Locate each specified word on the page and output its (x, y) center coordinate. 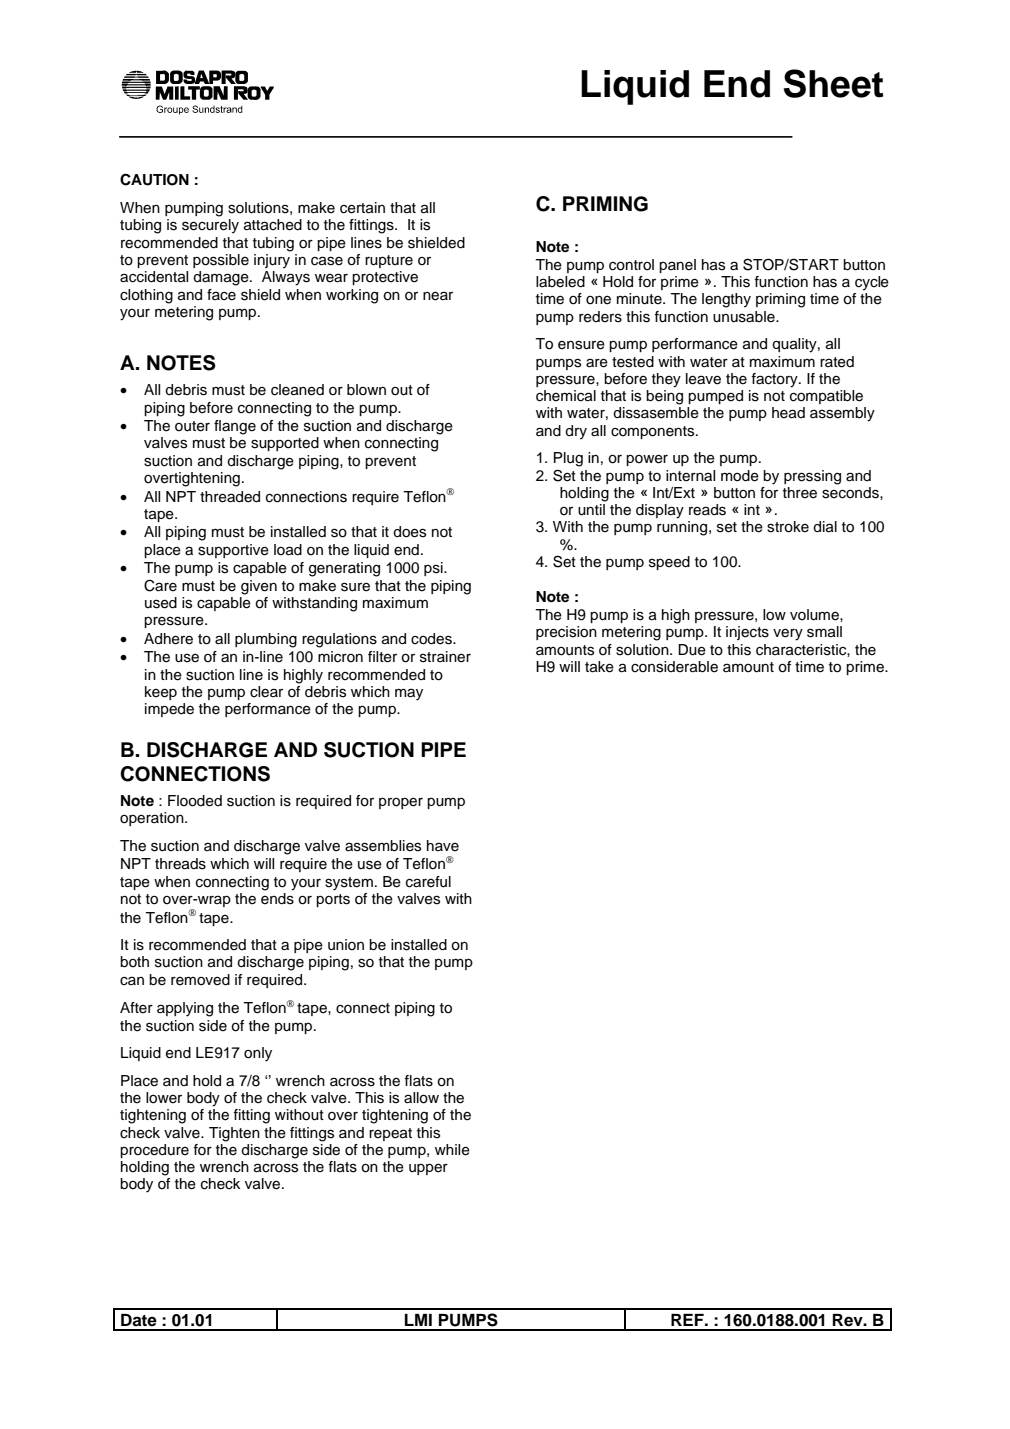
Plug (568, 459)
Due (692, 650)
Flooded (195, 801)
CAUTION (154, 179)
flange (235, 427)
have (443, 846)
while (452, 1150)
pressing (812, 477)
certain (362, 208)
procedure (154, 1151)
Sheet (833, 83)
